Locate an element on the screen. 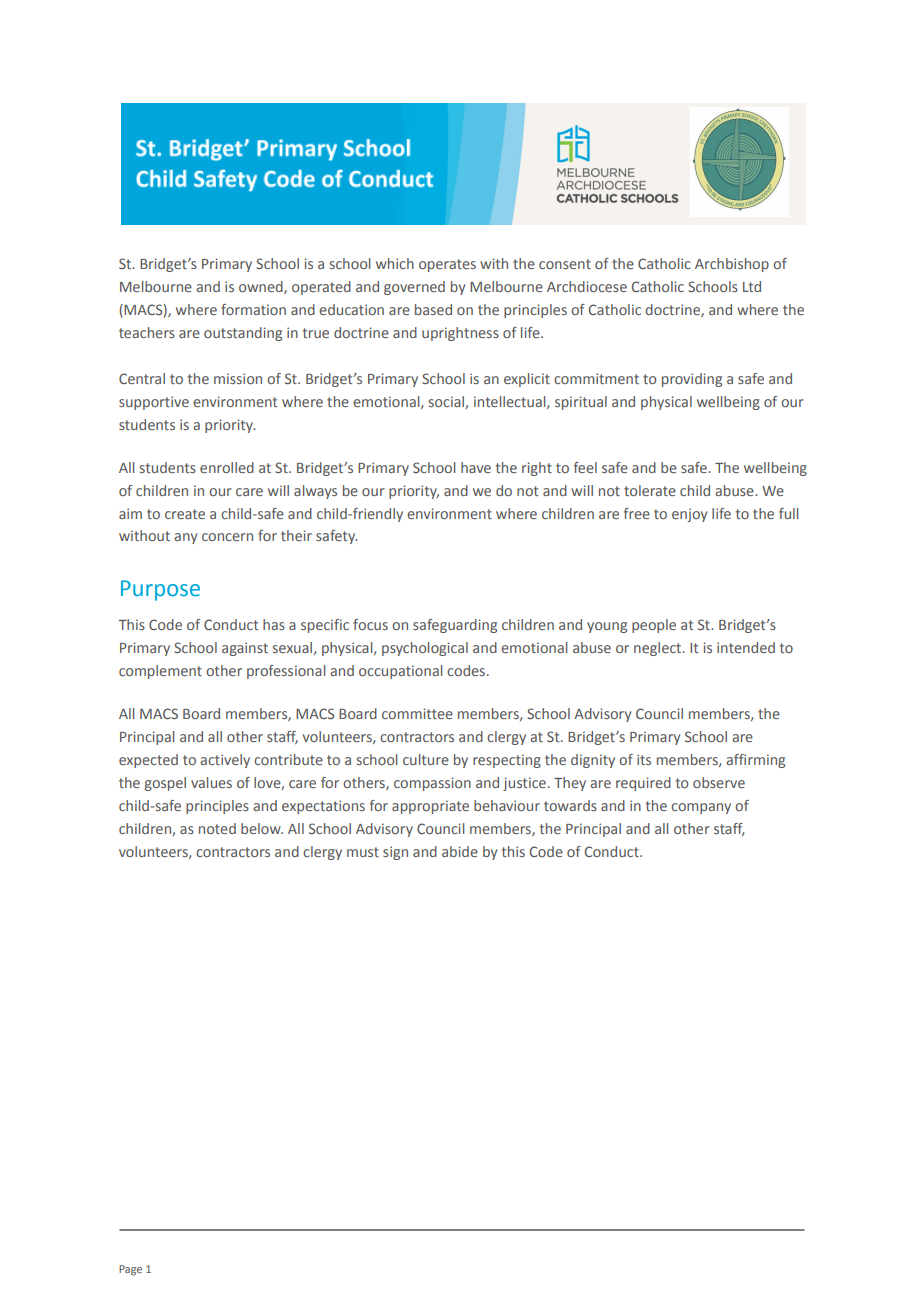  culture is located at coordinates (426, 759).
